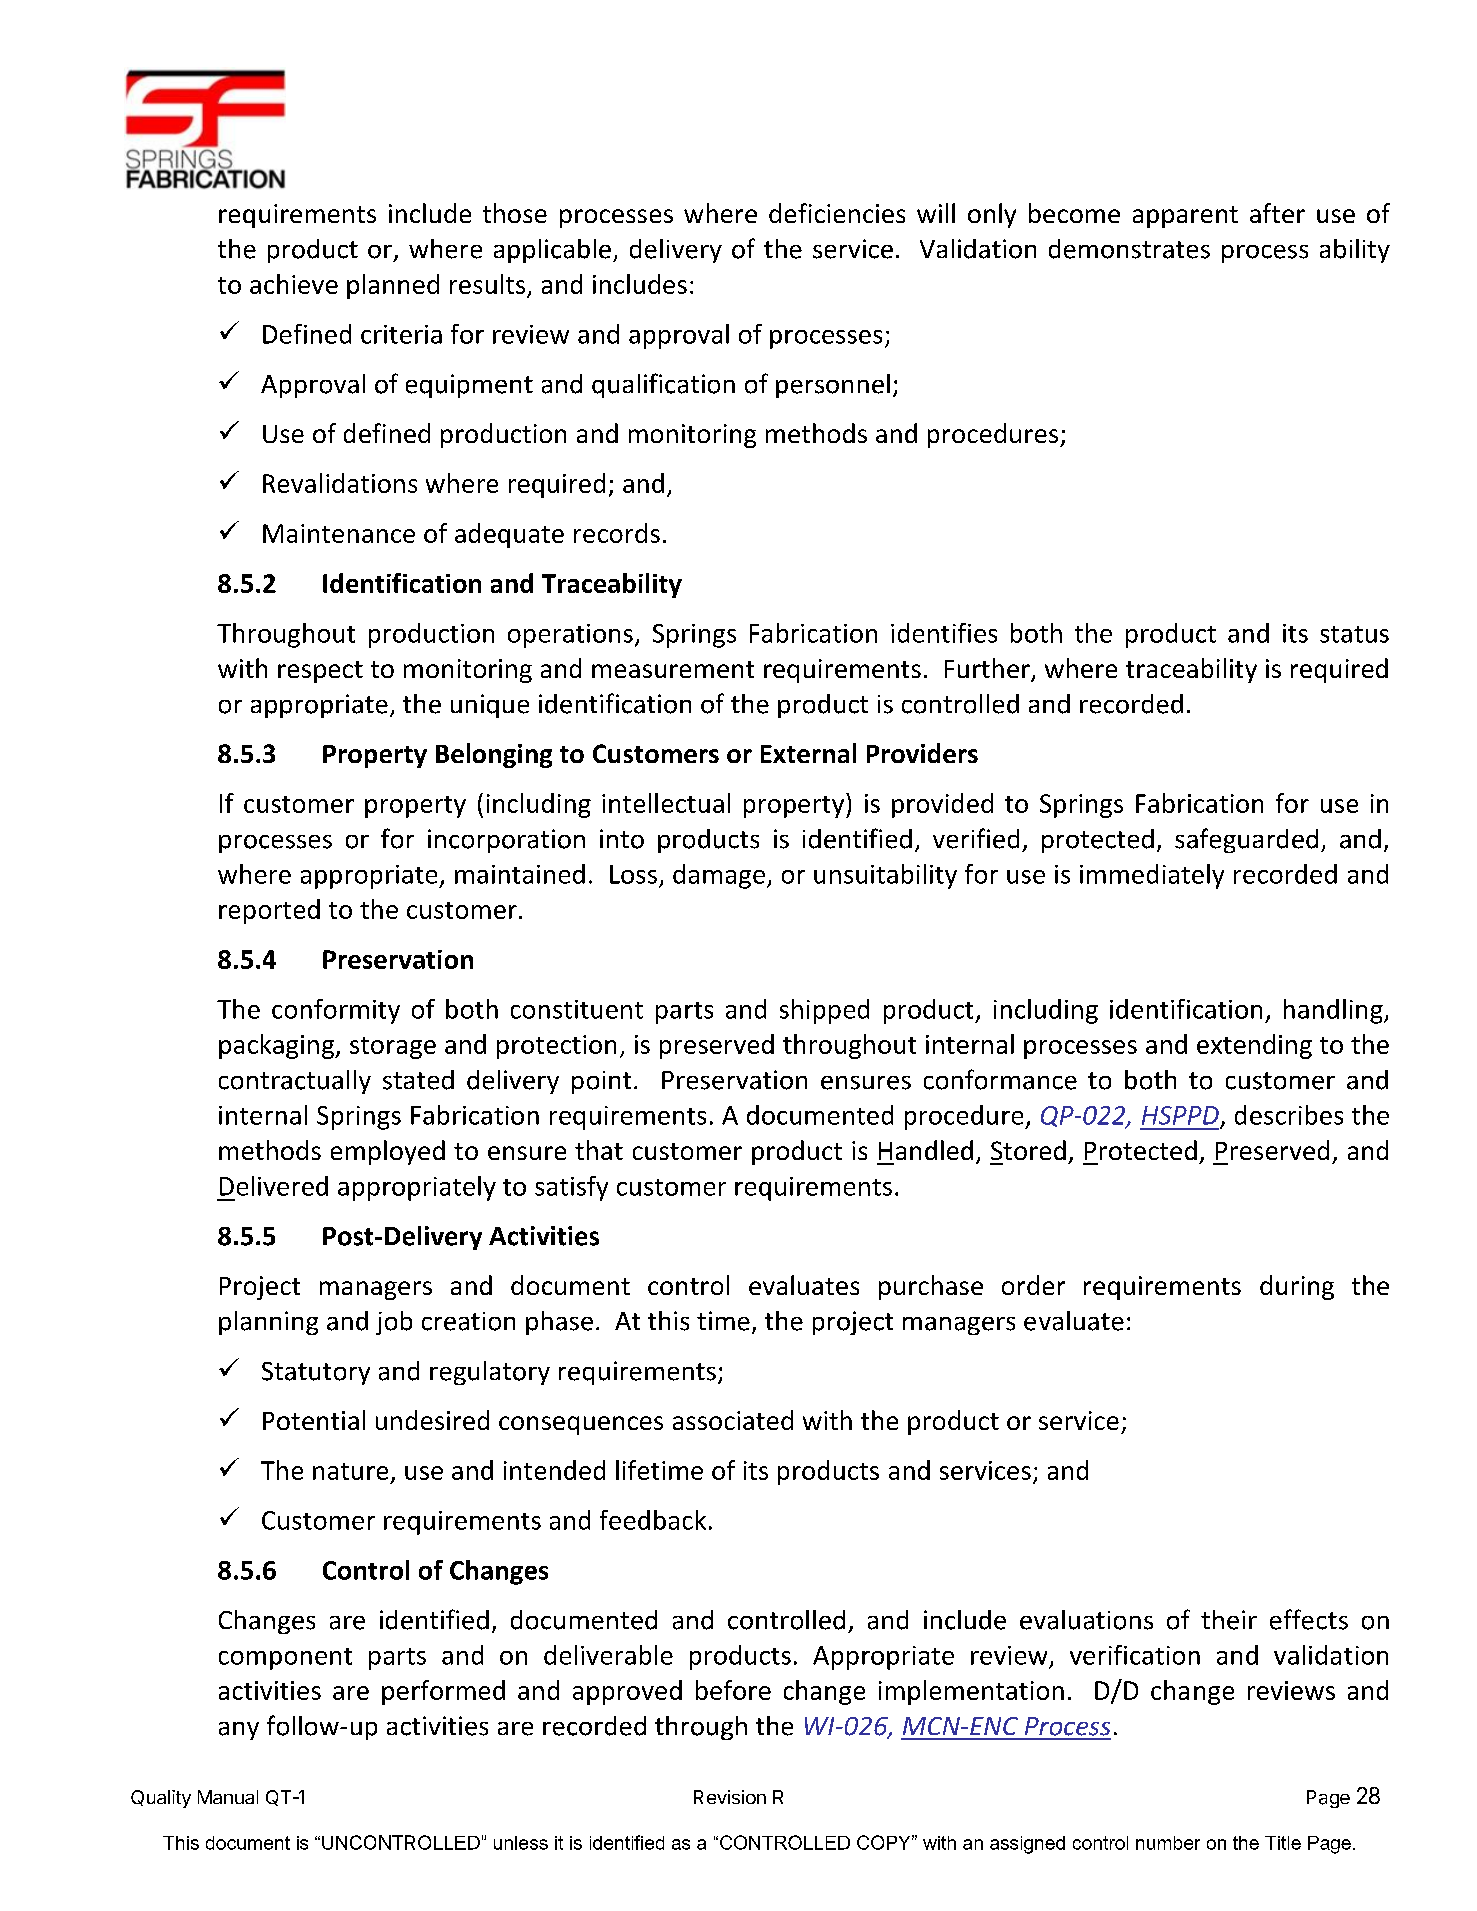  What do you see at coordinates (1168, 1843) in the document?
I see `number` at bounding box center [1168, 1843].
